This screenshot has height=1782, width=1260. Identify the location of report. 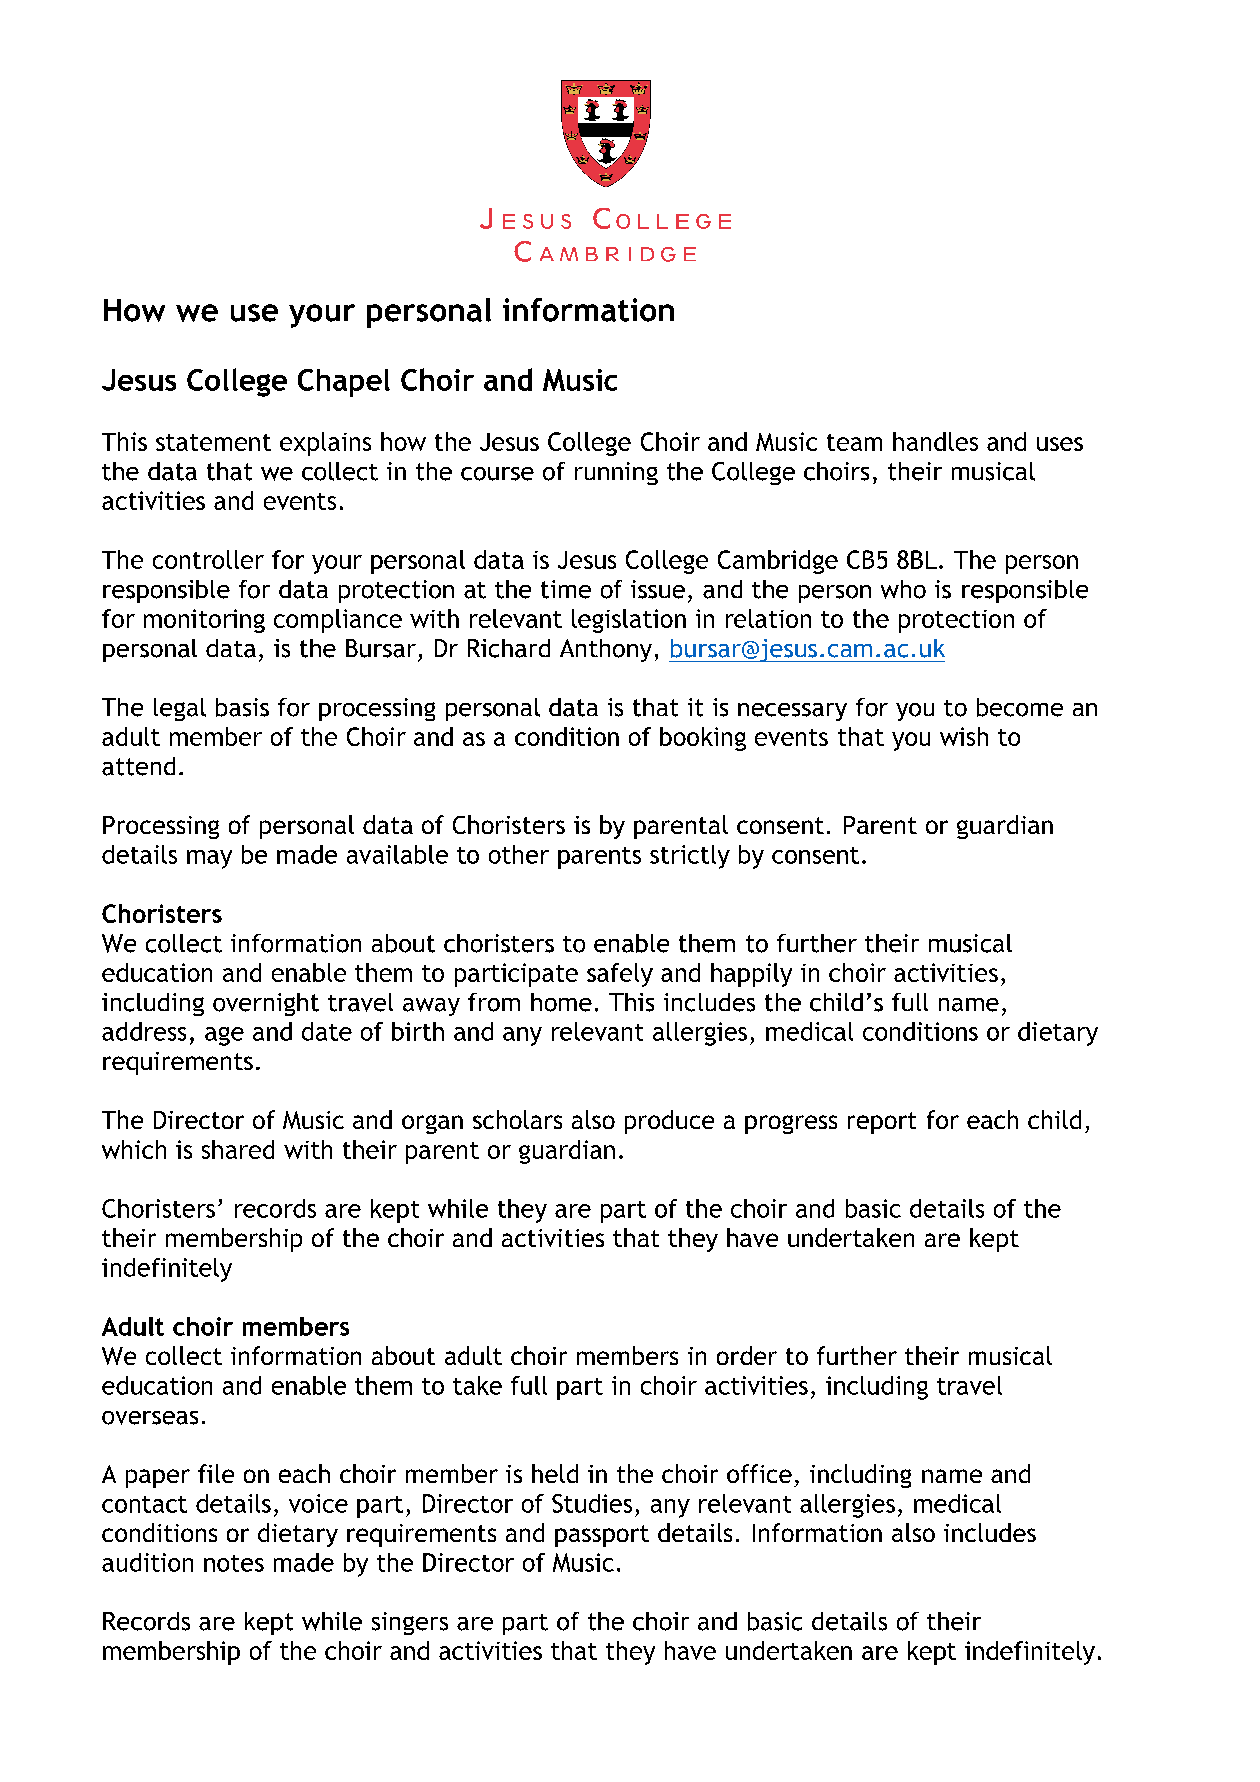
(882, 1123).
